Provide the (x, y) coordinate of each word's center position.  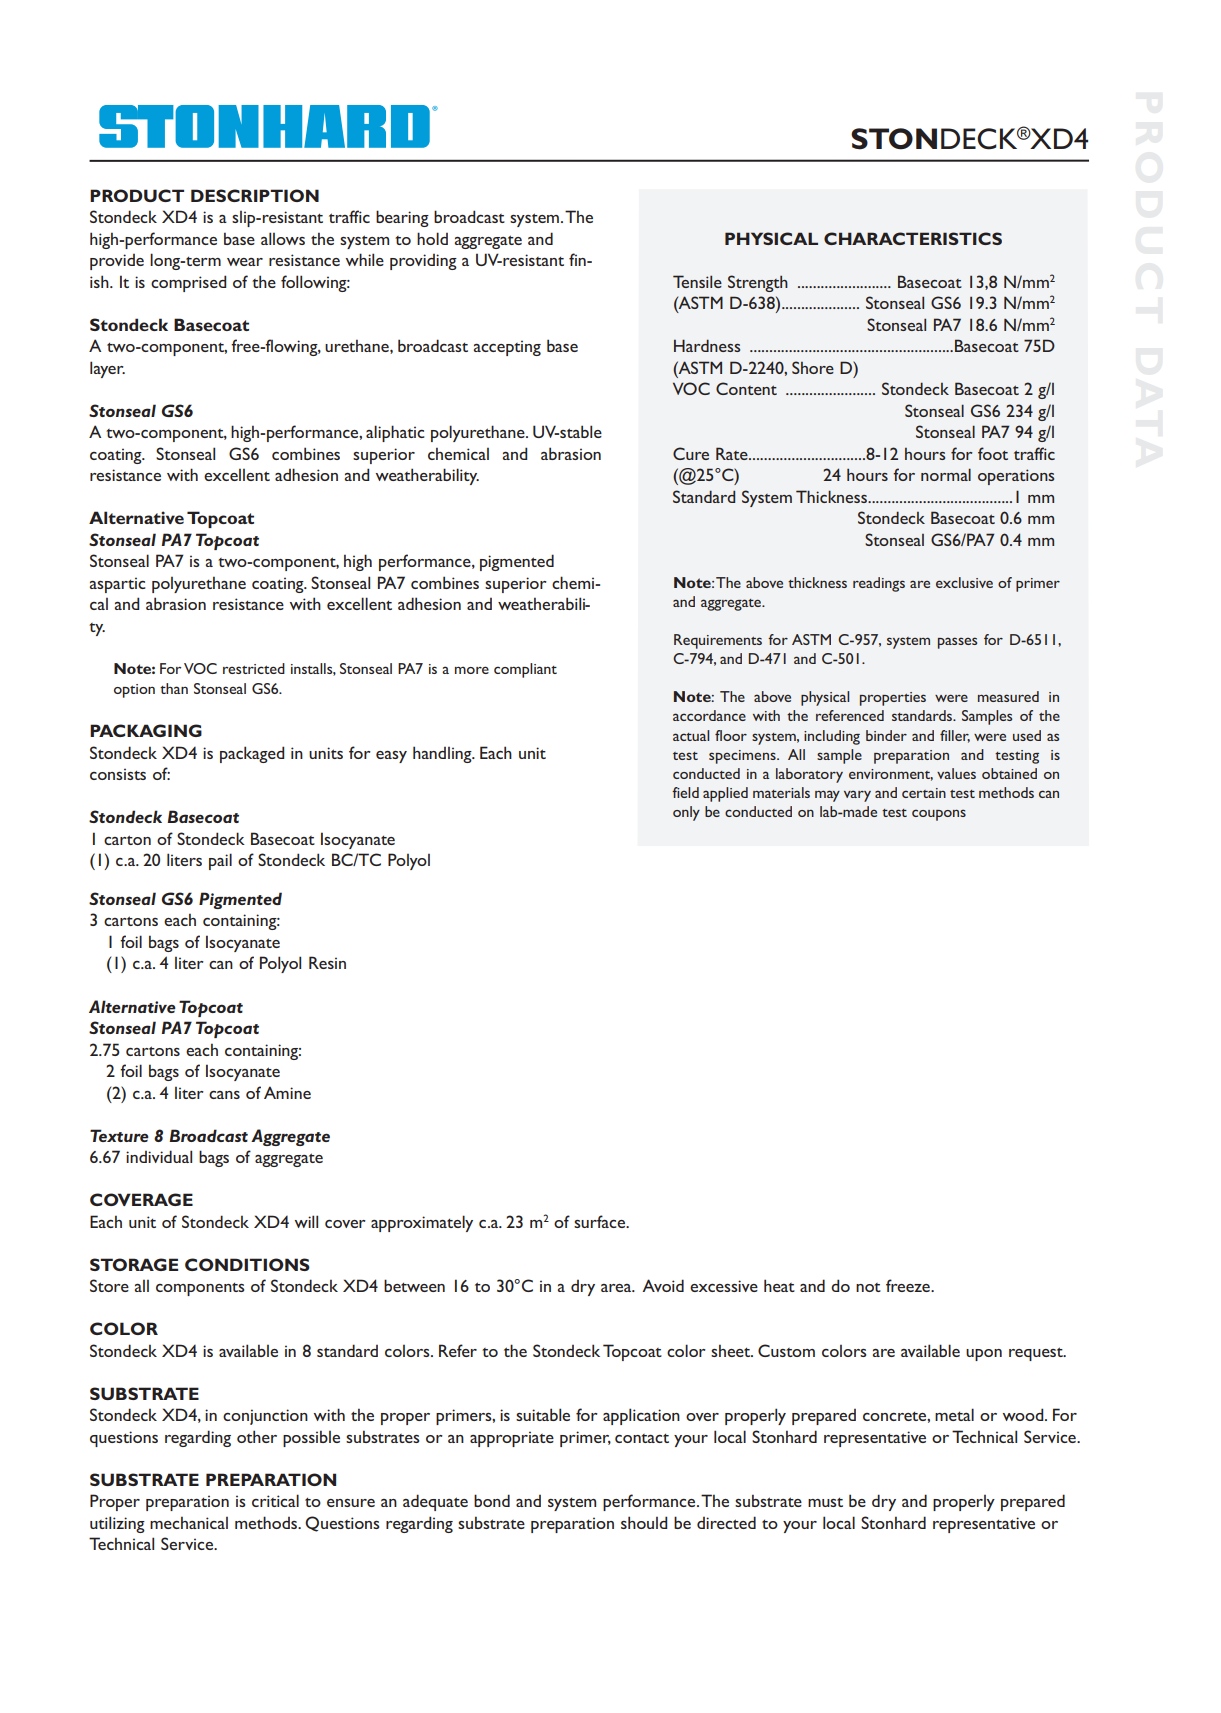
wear (245, 262)
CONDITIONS (247, 1264)
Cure (691, 453)
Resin (327, 962)
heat (779, 1285)
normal (946, 474)
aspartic (117, 585)
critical (275, 1500)
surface (600, 1221)
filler (955, 736)
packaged (252, 754)
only (686, 813)
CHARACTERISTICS (913, 238)
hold (432, 238)
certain (924, 793)
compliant (525, 670)
